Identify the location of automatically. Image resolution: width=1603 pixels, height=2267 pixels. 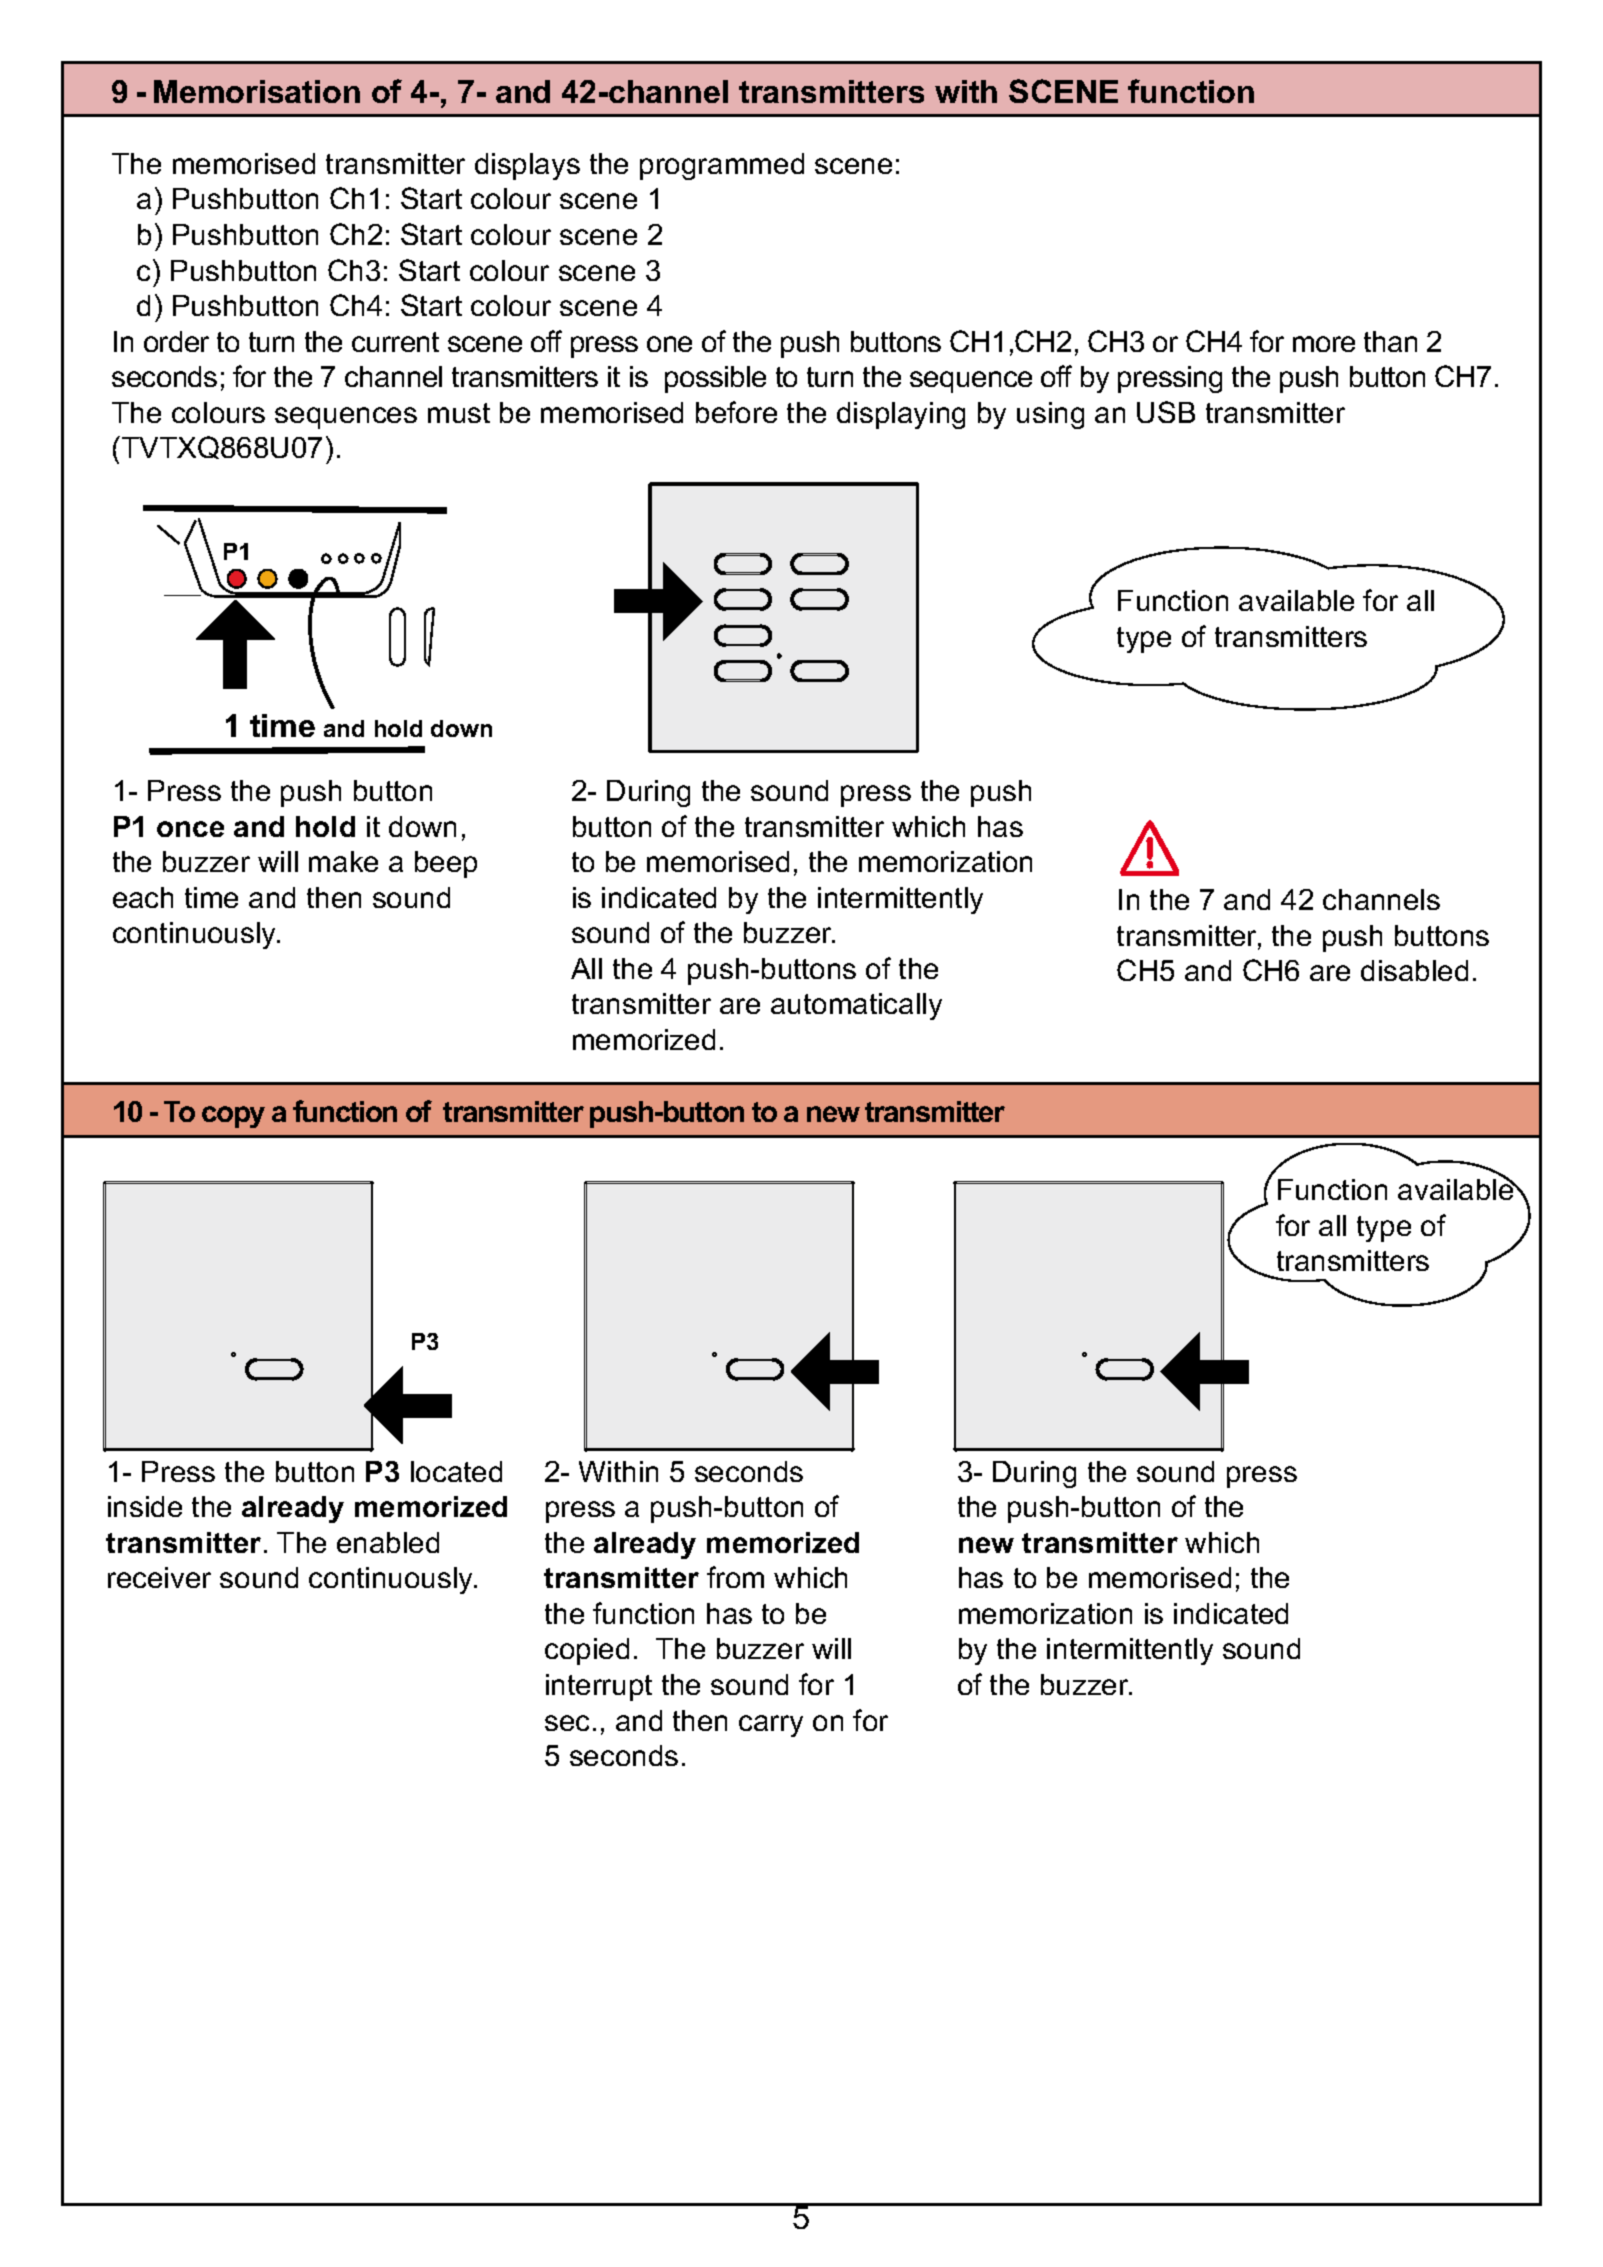
(856, 1006).
